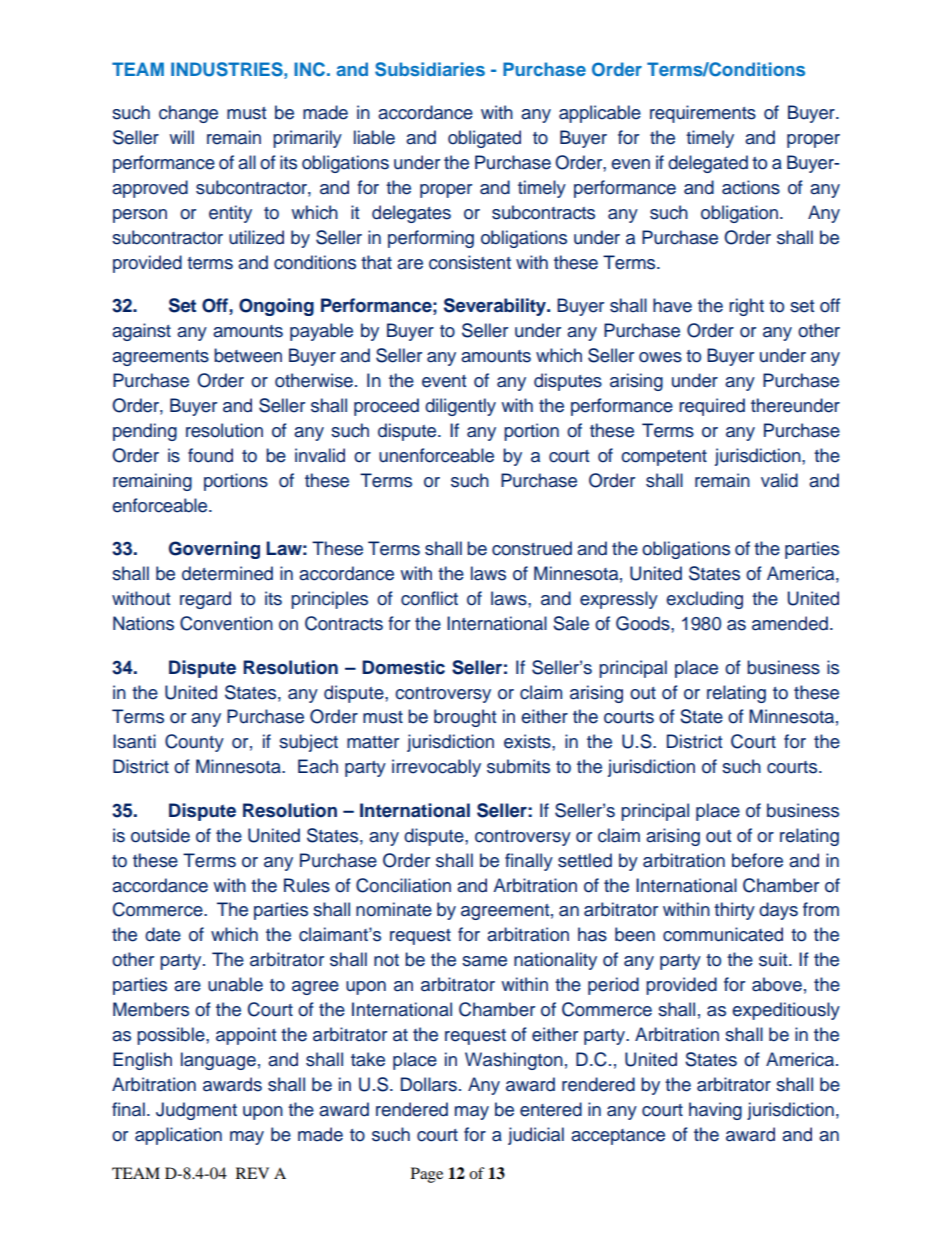 The image size is (952, 1233). What do you see at coordinates (160, 835) in the screenshot?
I see `outside` at bounding box center [160, 835].
